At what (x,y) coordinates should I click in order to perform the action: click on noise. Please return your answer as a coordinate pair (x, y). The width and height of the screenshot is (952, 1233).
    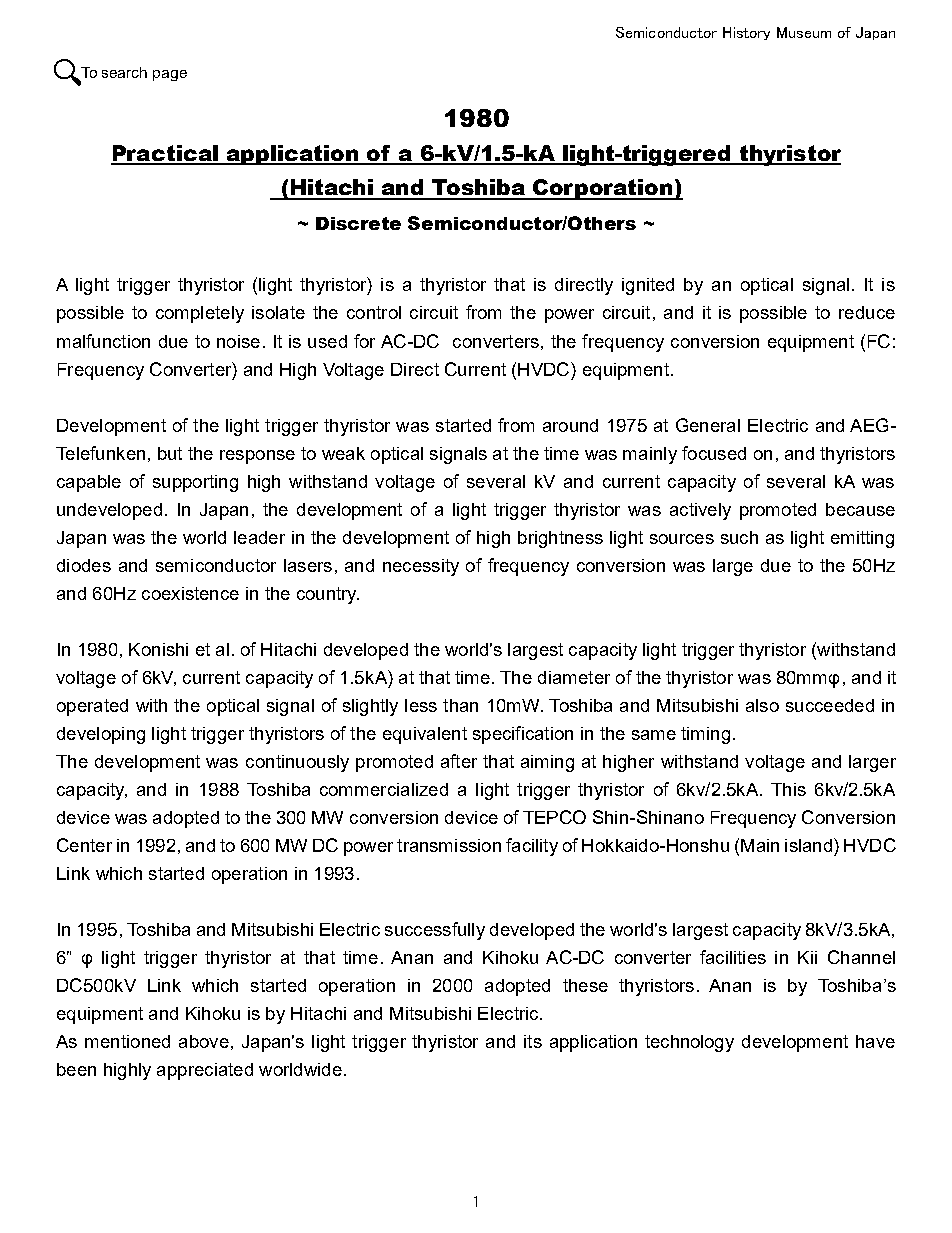
    Looking at the image, I should click on (238, 341).
